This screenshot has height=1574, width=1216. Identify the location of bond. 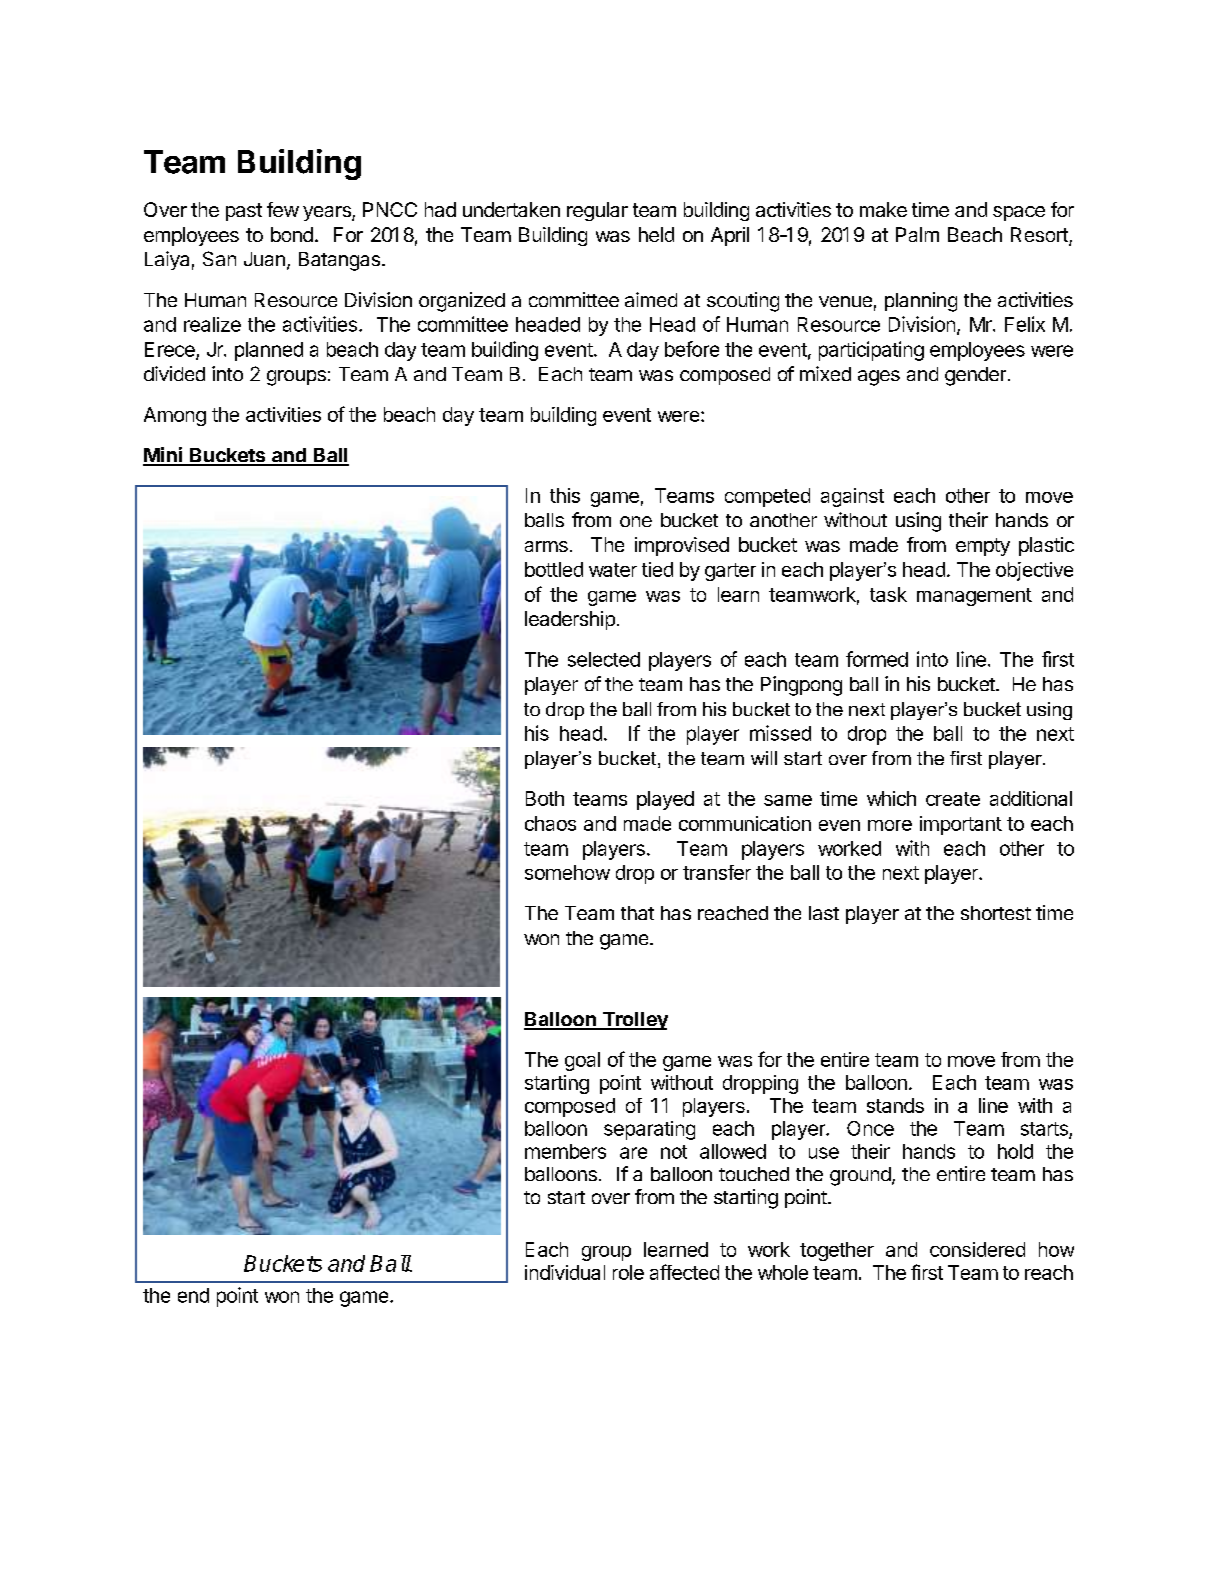
(292, 234).
